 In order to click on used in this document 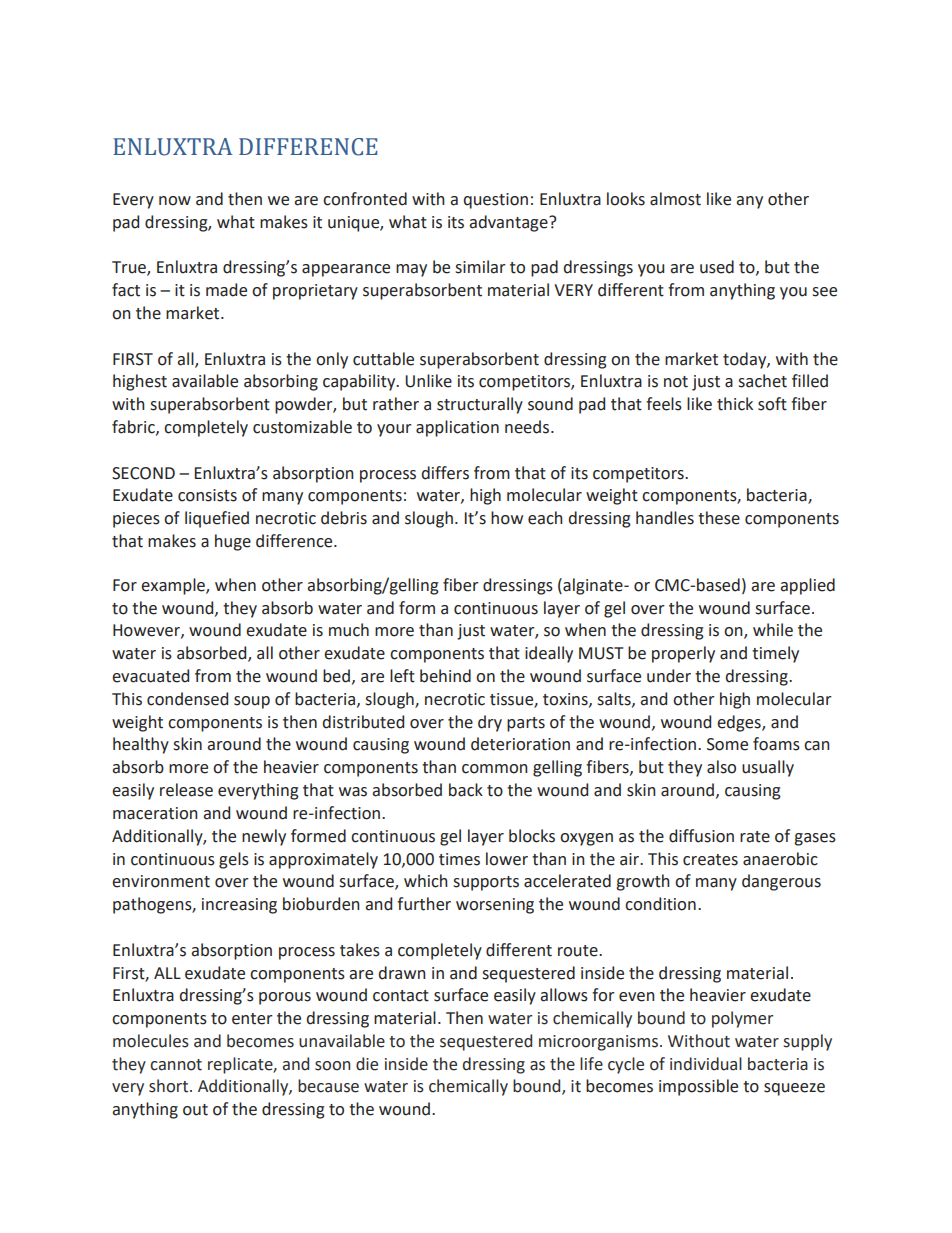, I will do `click(717, 267)`.
